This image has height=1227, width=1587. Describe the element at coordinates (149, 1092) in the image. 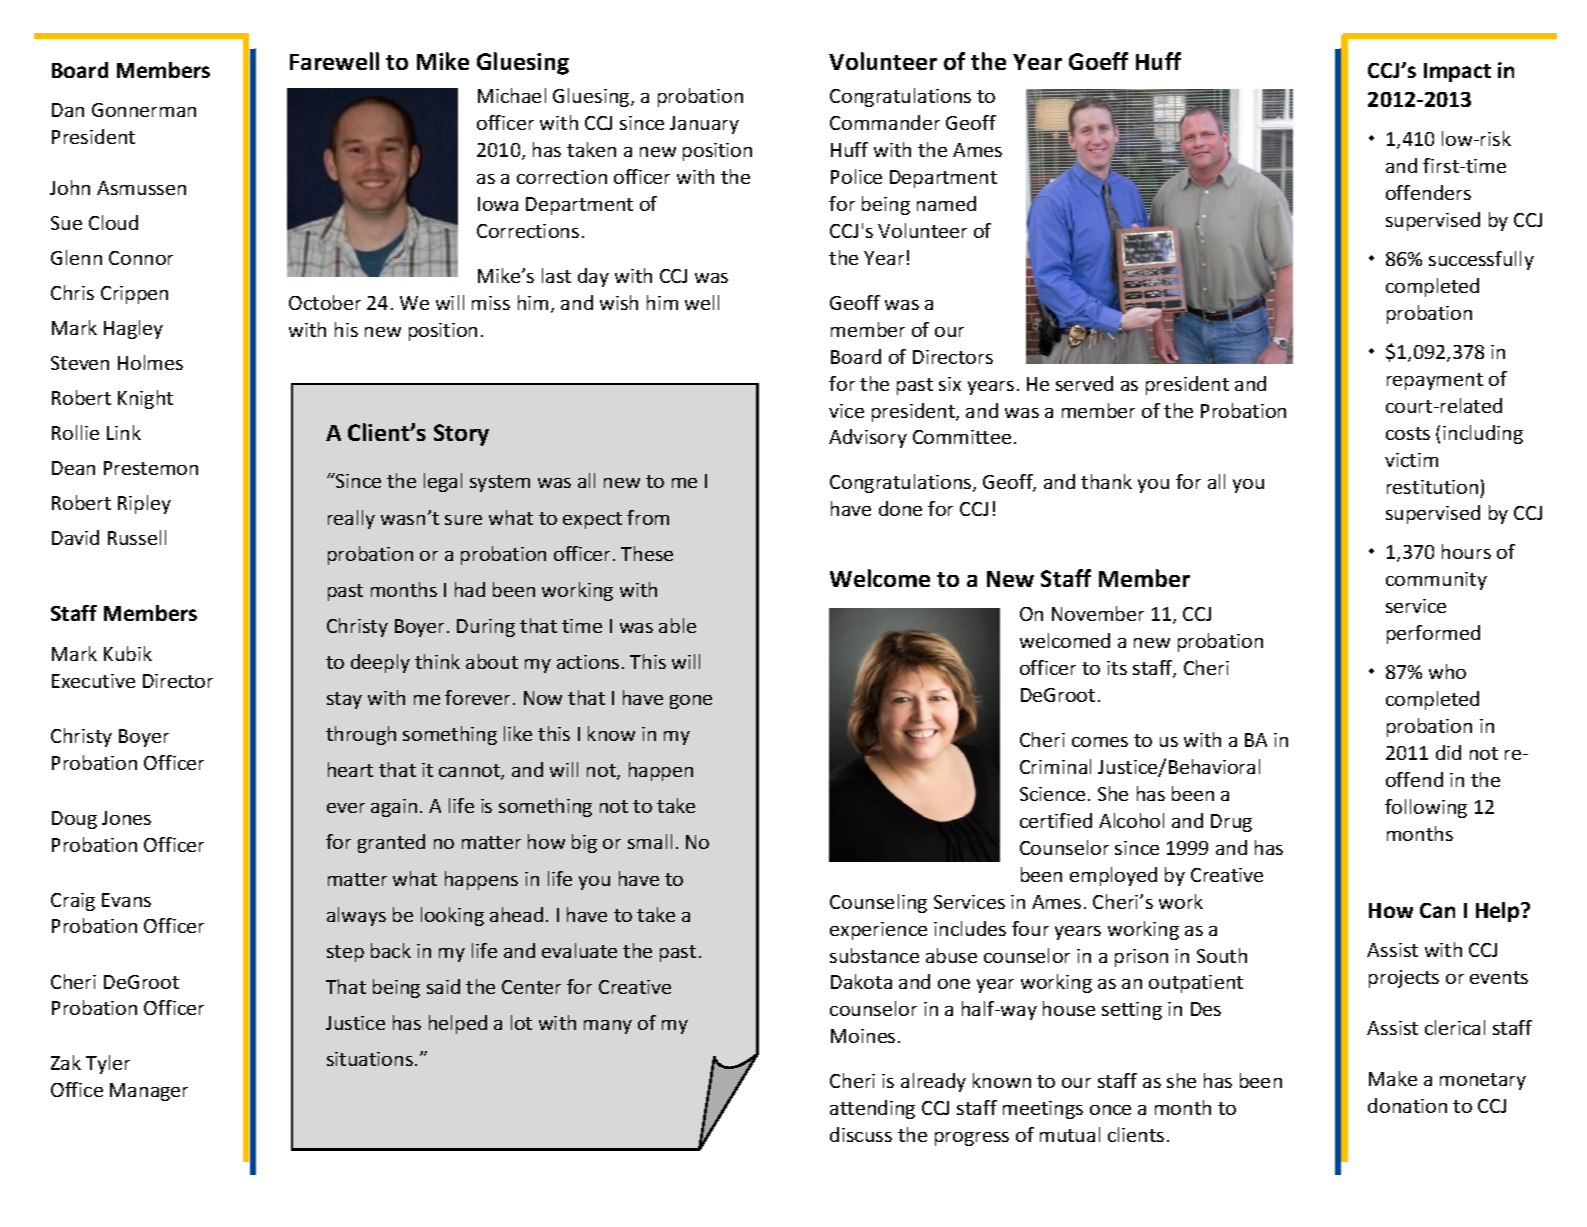

I see `Manager` at that location.
